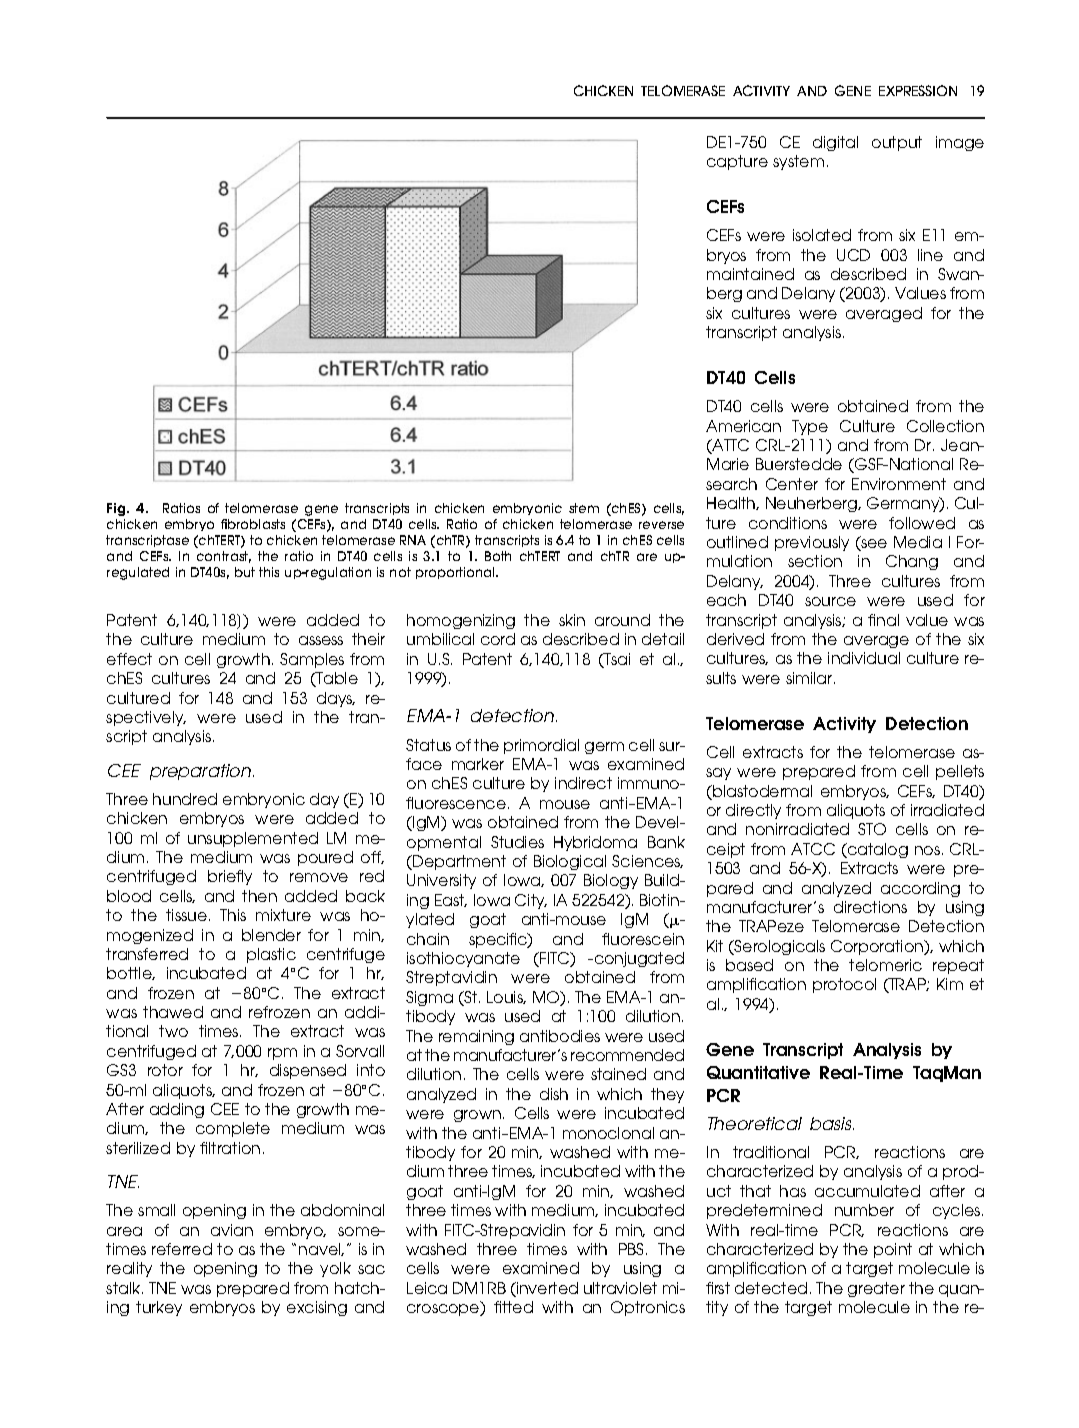  I want to click on City, so click(531, 901).
